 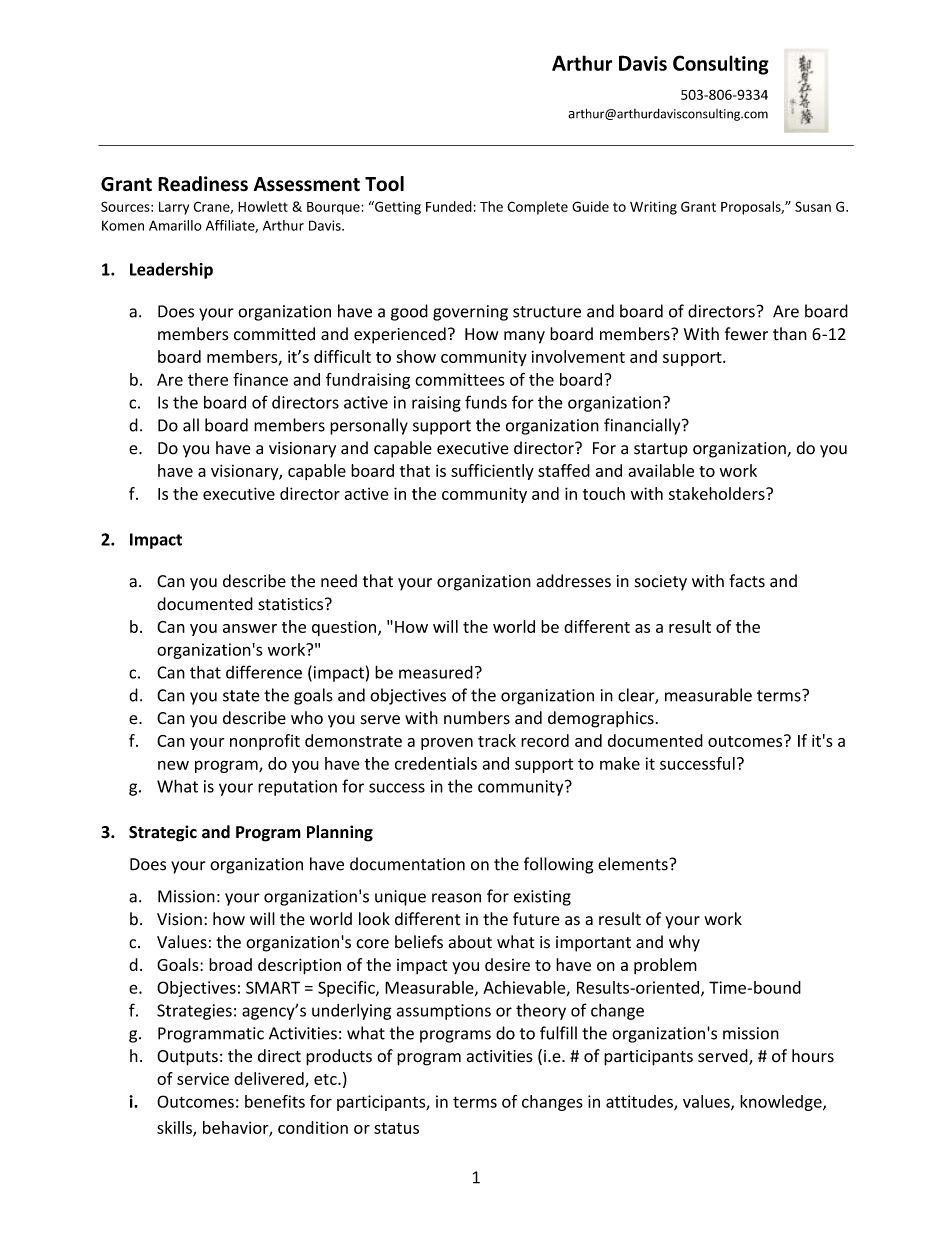 What do you see at coordinates (250, 628) in the image?
I see `answer` at bounding box center [250, 628].
